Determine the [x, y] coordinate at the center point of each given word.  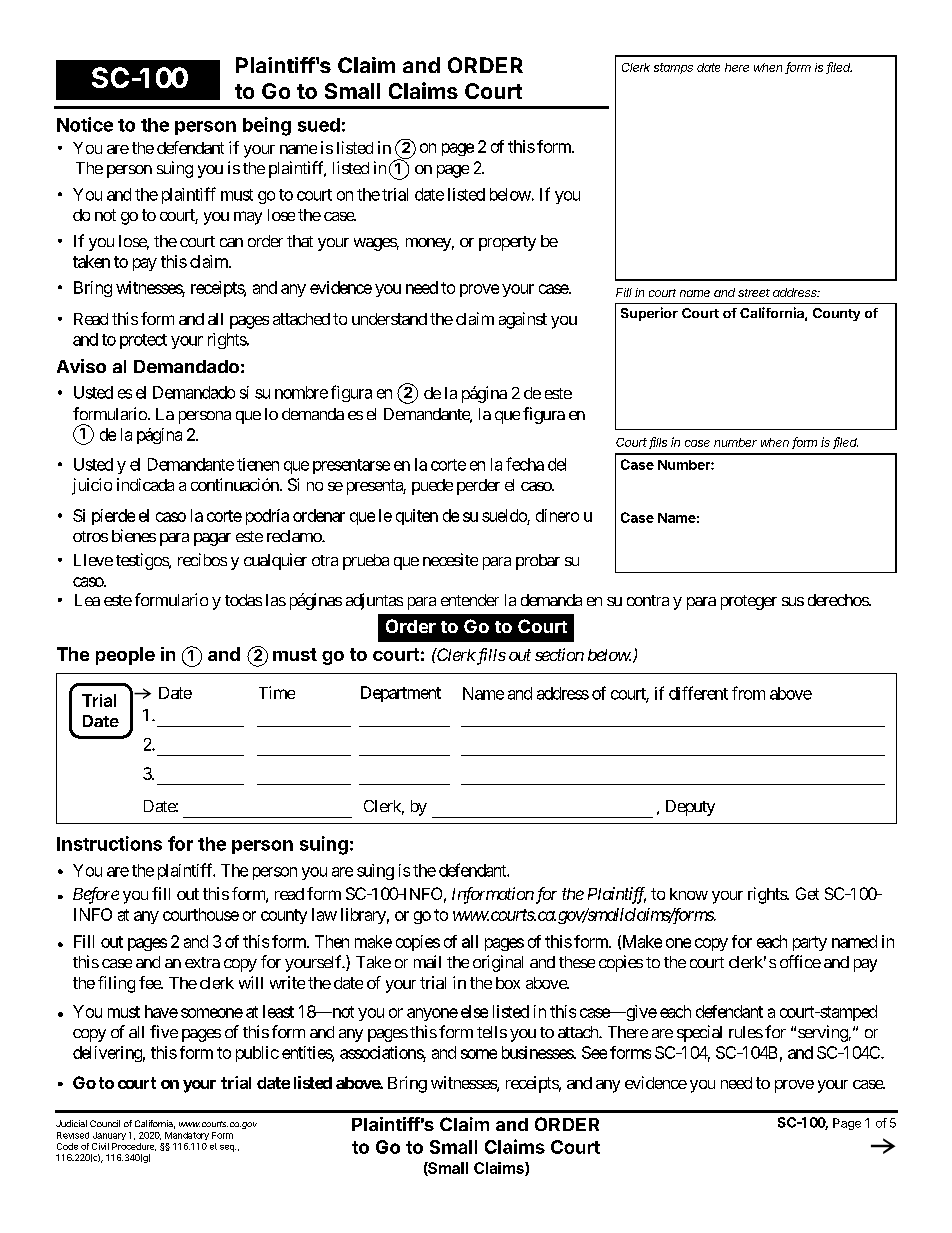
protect [143, 341]
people [125, 656]
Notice [85, 124]
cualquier [275, 561]
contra [648, 600]
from [748, 693]
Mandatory [187, 1136]
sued [319, 125]
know [689, 894]
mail [427, 961]
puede [432, 487]
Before [96, 895]
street [754, 293]
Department [401, 694]
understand [389, 319]
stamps [673, 68]
